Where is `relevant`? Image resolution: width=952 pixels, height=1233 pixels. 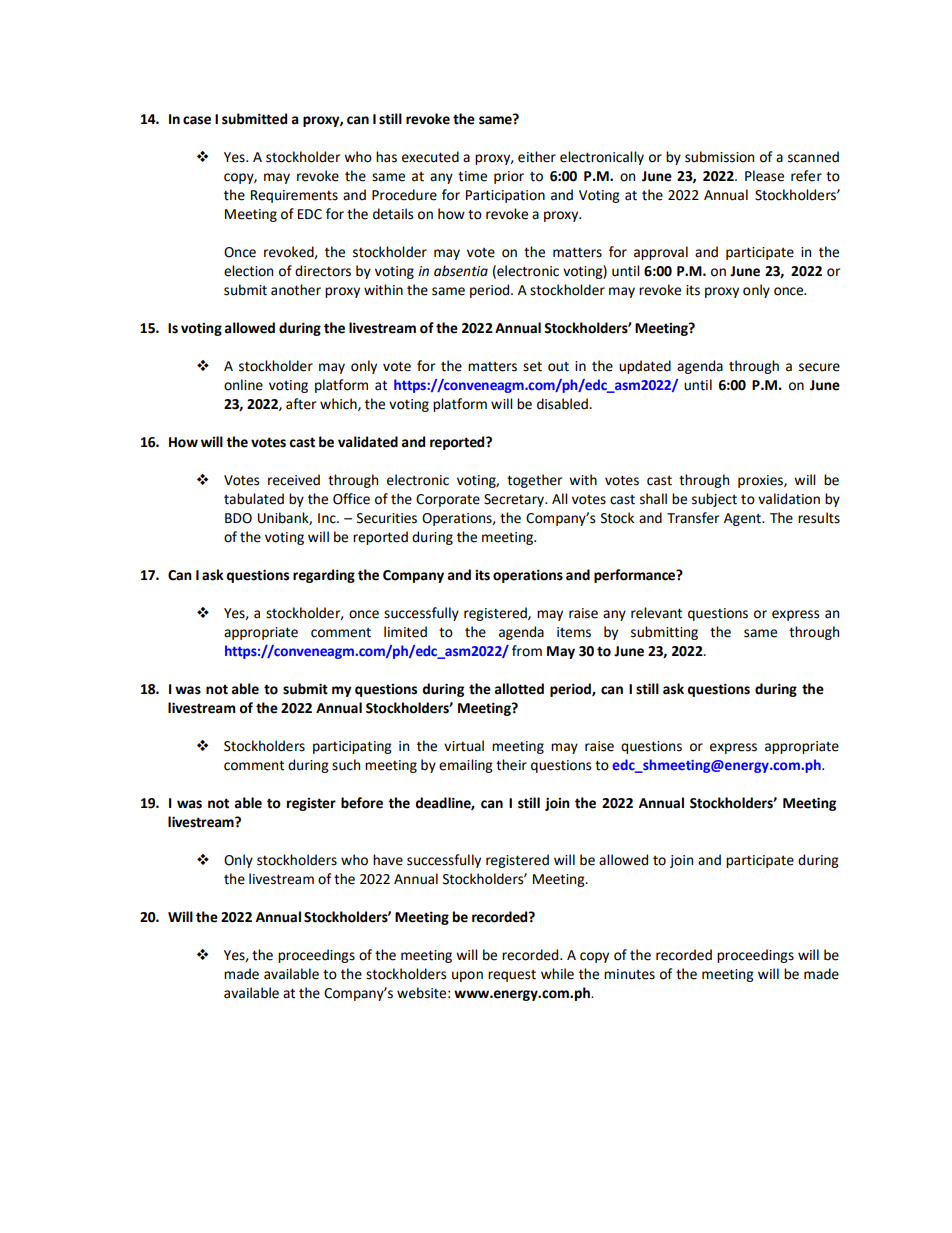
relevant is located at coordinates (656, 613).
